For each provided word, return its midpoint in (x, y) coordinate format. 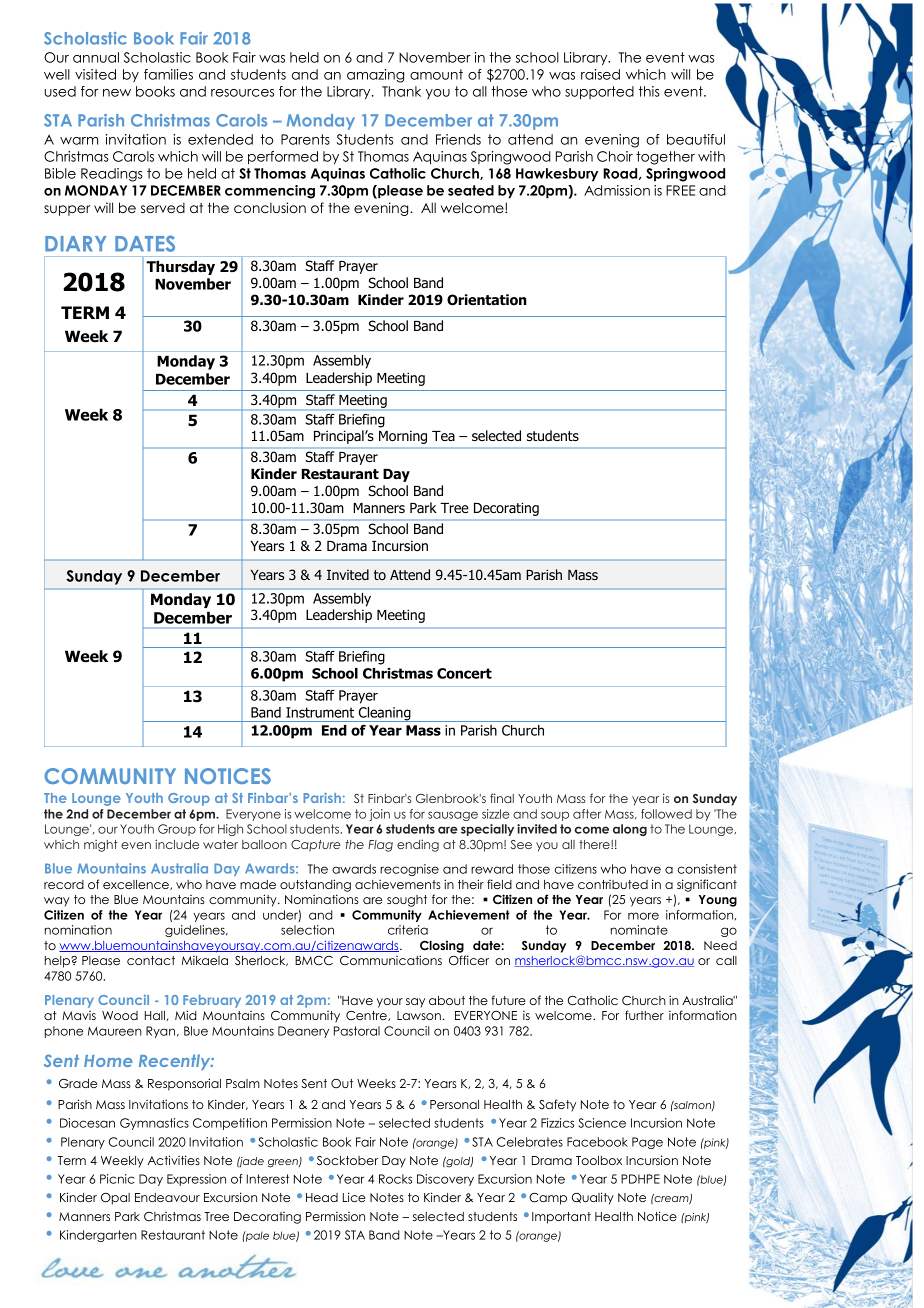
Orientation (487, 300)
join (379, 815)
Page (647, 1143)
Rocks (395, 1179)
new (117, 93)
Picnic (117, 1179)
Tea (443, 436)
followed (666, 814)
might (101, 846)
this (649, 91)
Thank (401, 91)
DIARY (76, 244)
